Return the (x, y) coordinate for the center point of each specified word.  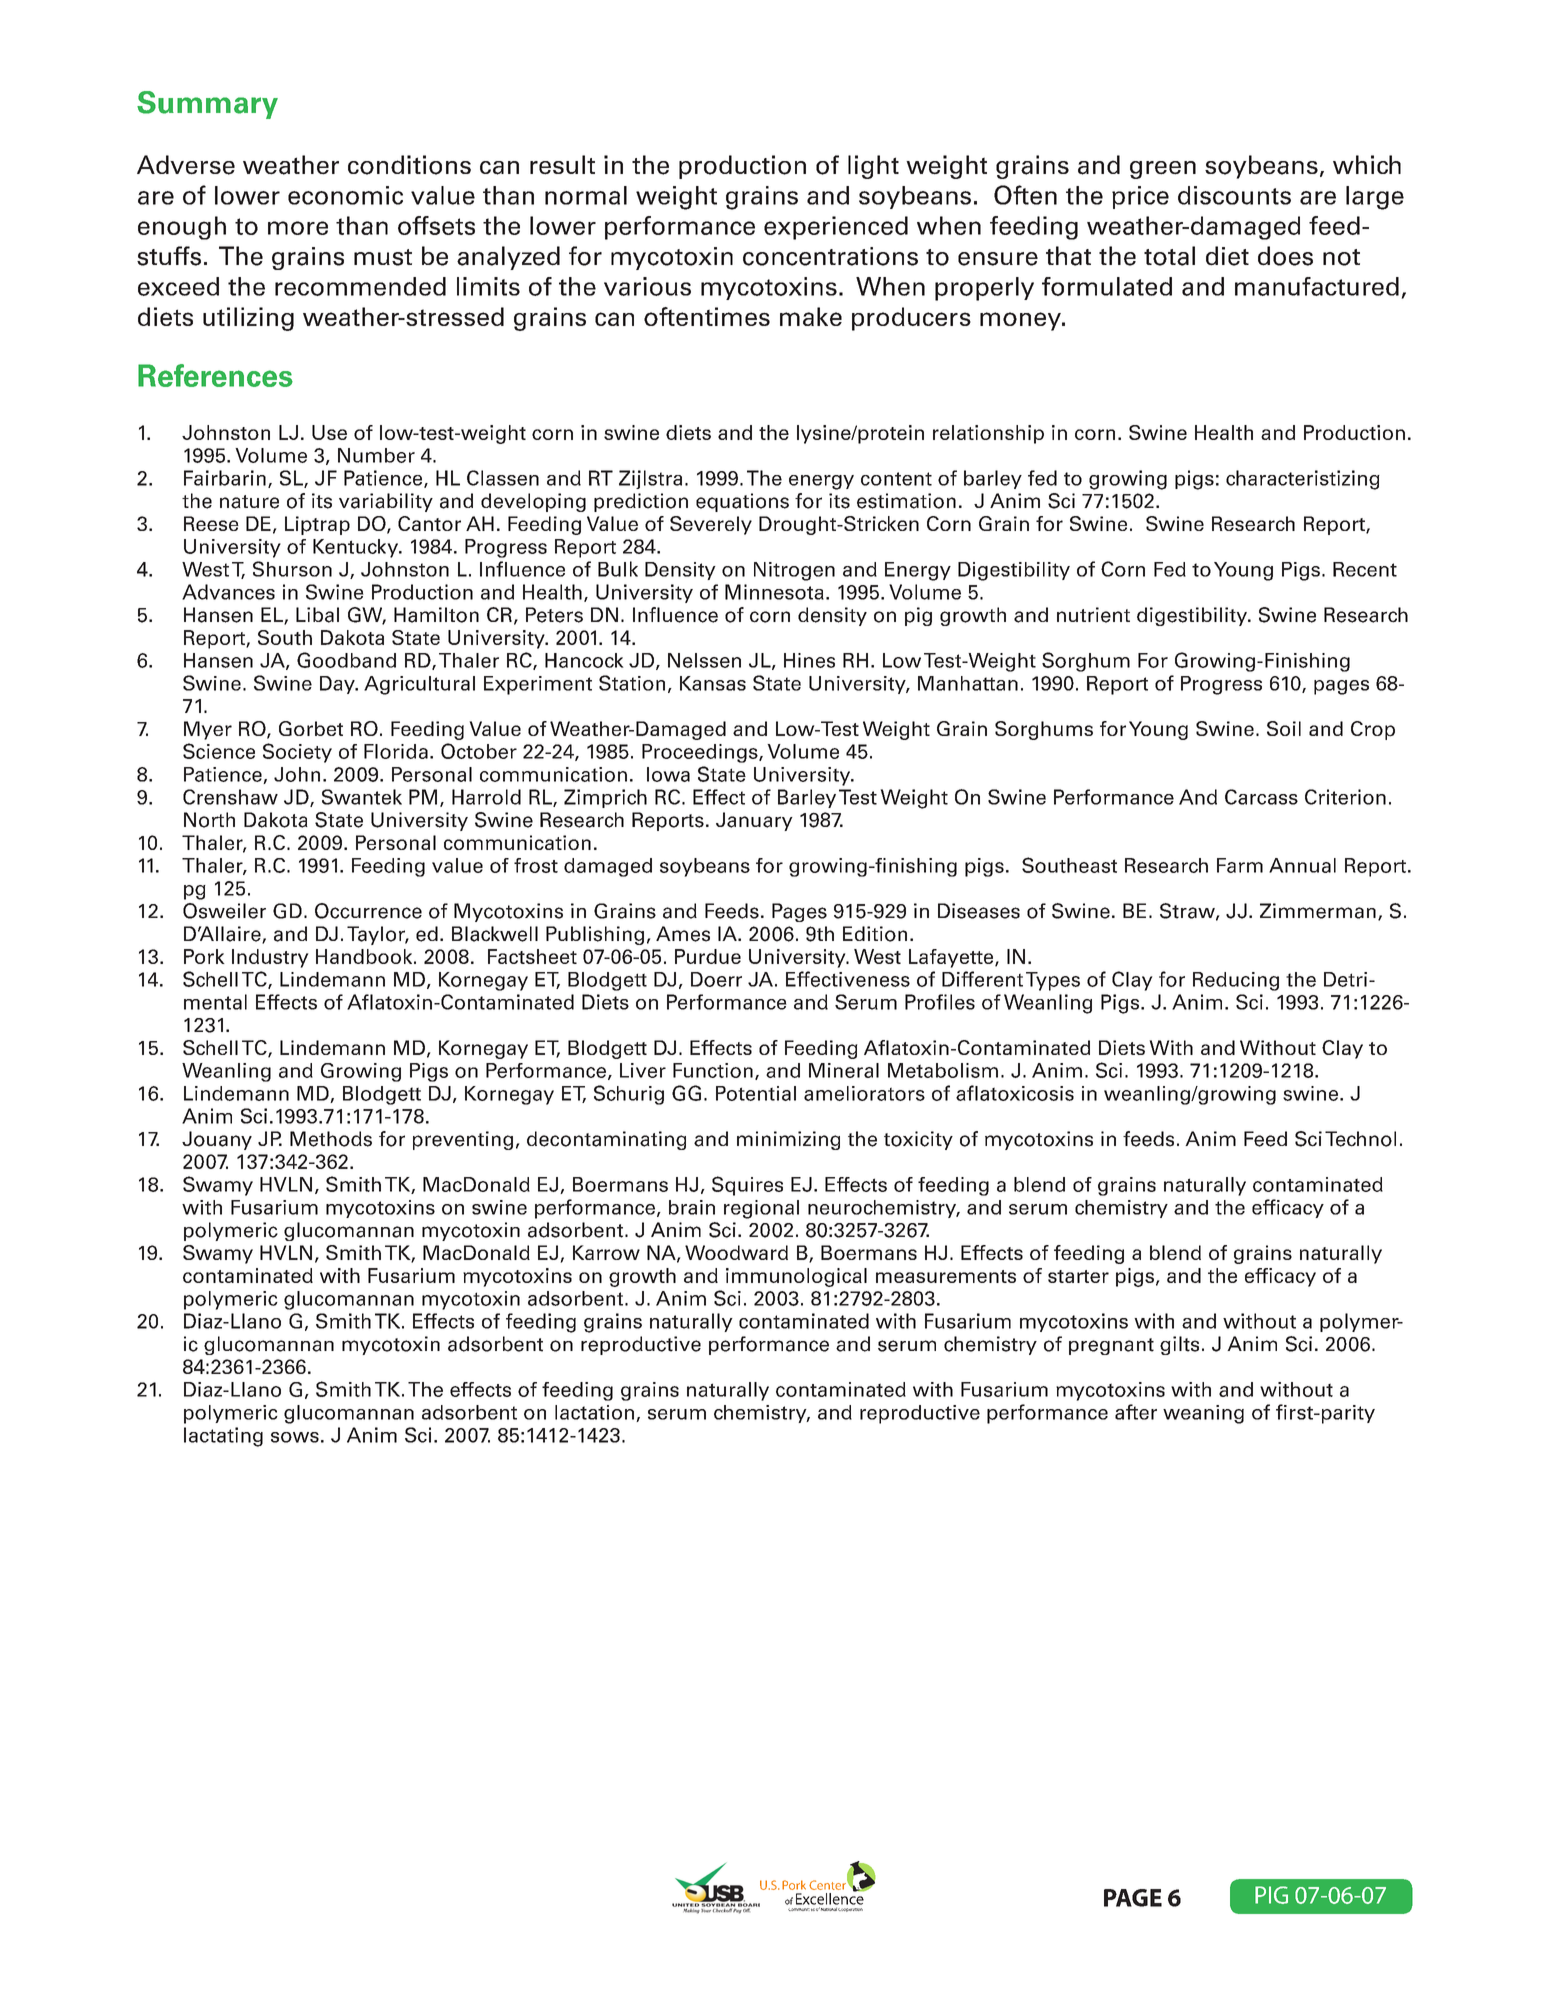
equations (742, 502)
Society (297, 753)
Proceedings (701, 753)
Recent (1365, 569)
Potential (756, 1093)
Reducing (1236, 981)
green (1163, 170)
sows (295, 1437)
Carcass (1261, 797)
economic (345, 195)
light (873, 167)
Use (329, 432)
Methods (331, 1139)
